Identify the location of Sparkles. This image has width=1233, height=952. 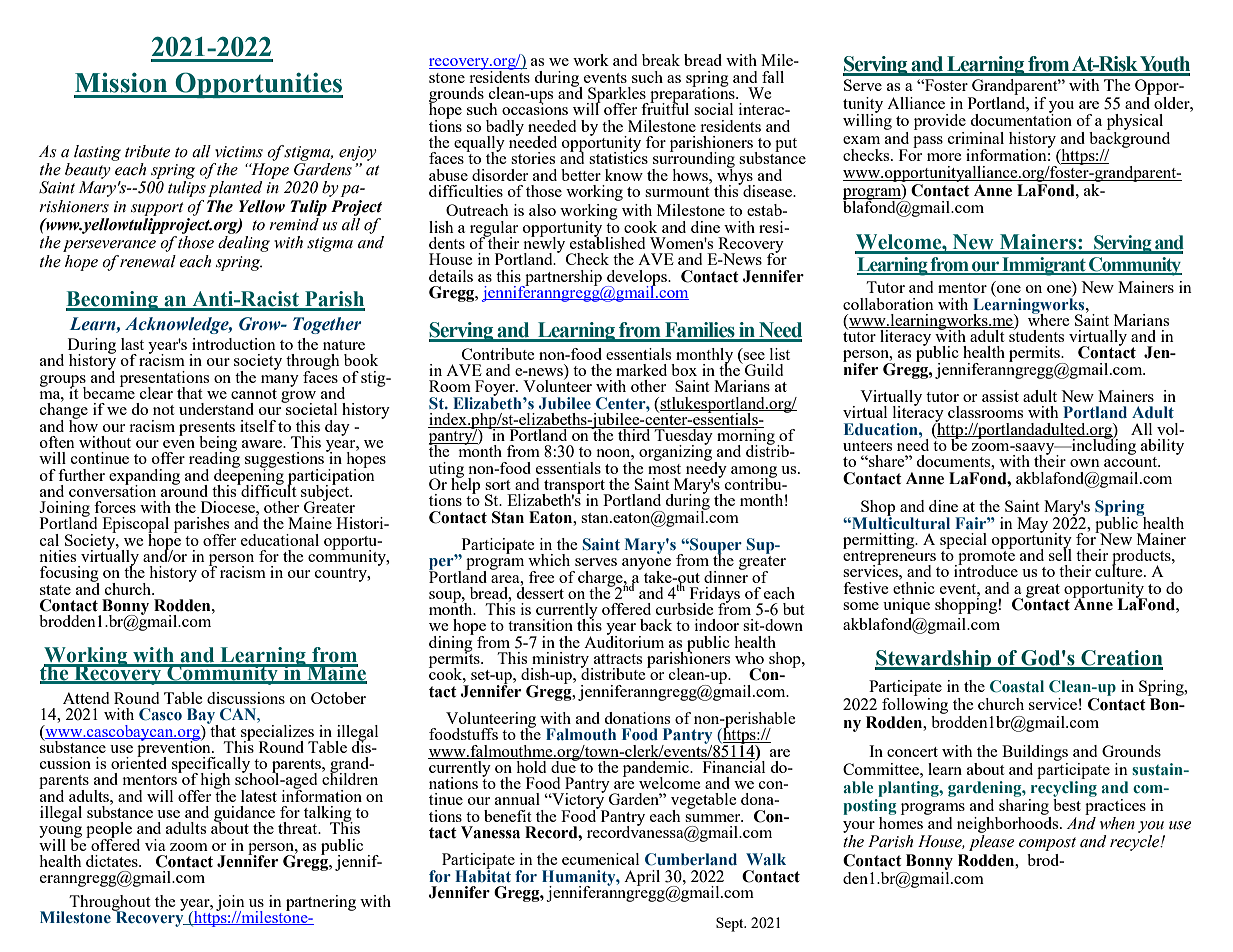
(617, 96).
